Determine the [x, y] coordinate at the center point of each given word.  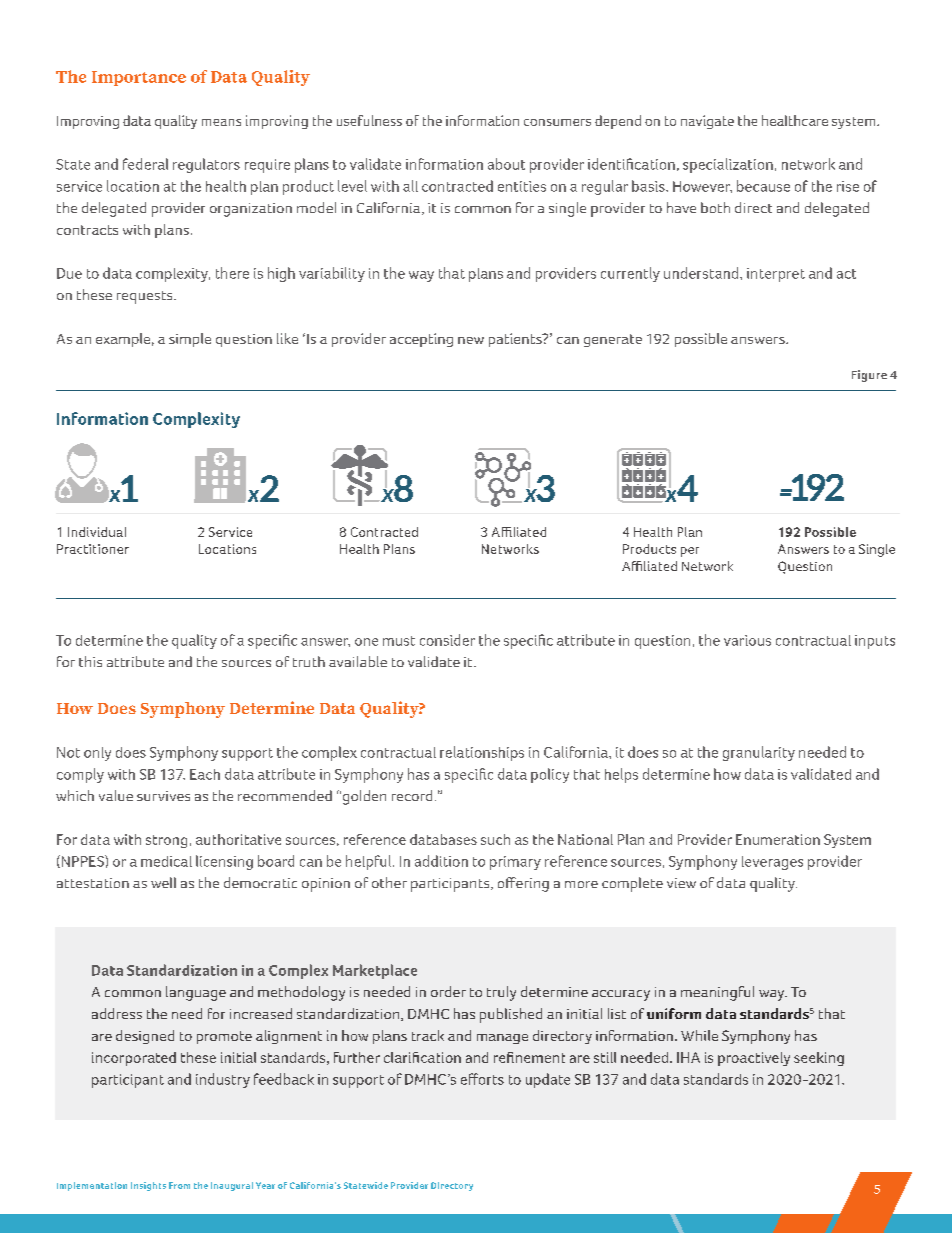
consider [447, 640]
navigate [707, 122]
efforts [482, 1079]
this [90, 661]
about [506, 164]
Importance [139, 78]
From [179, 1185]
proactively [754, 1059]
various [747, 640]
